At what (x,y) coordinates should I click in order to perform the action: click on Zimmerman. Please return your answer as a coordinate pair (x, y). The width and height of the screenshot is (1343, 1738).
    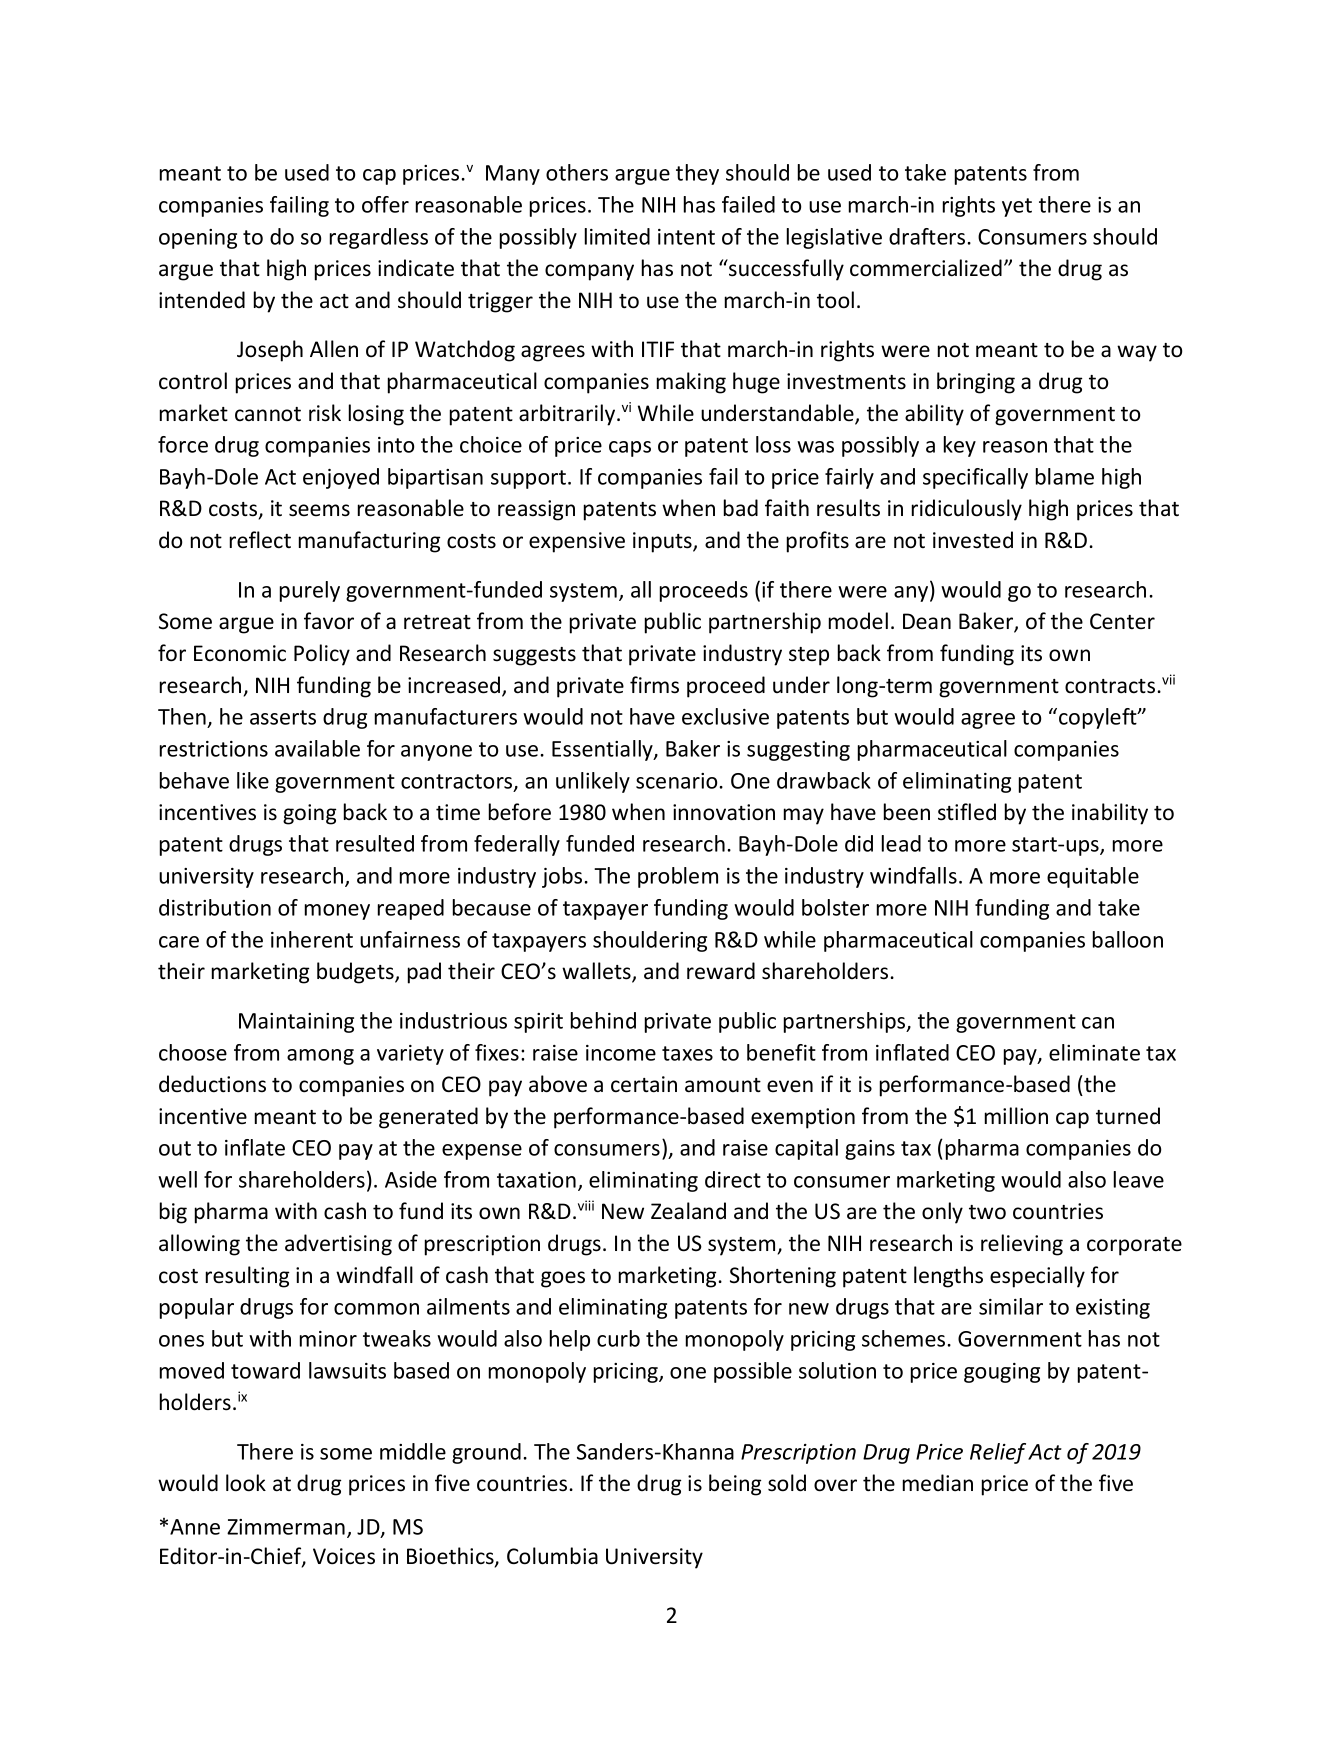
    Looking at the image, I should click on (286, 1527).
